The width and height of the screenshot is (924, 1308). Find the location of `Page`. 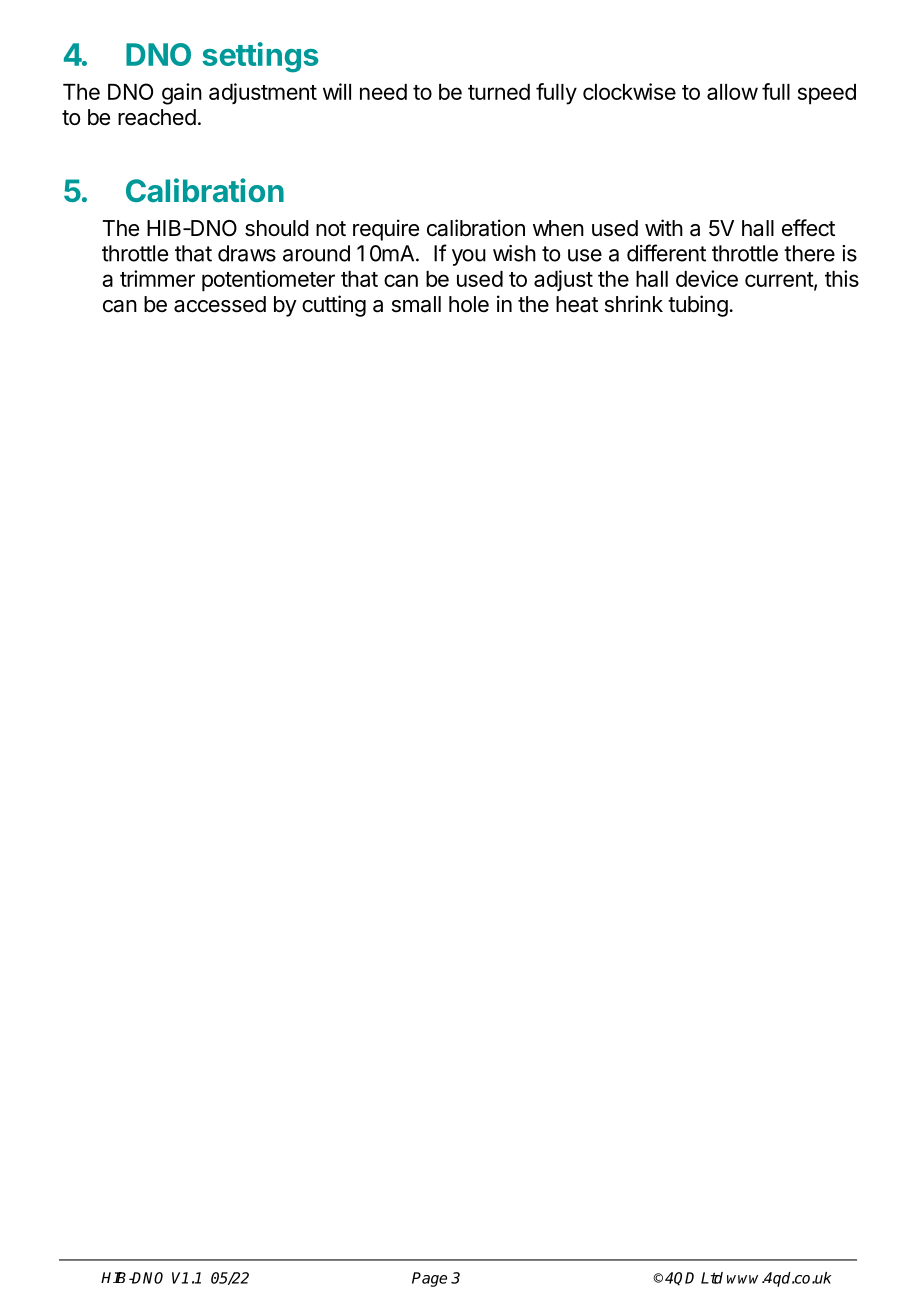

Page is located at coordinates (429, 1279).
